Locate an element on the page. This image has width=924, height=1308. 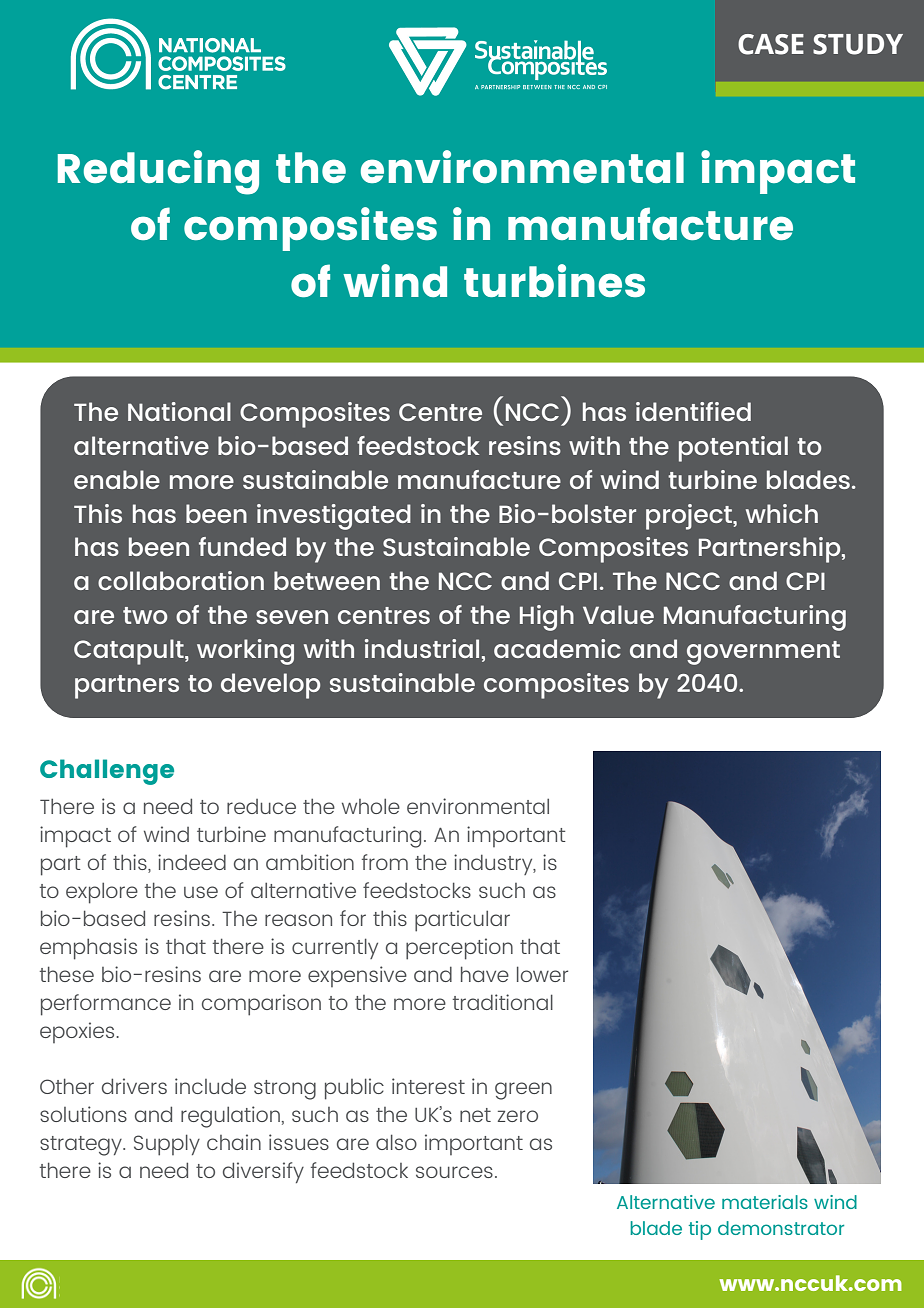
sources is located at coordinates (454, 1172).
